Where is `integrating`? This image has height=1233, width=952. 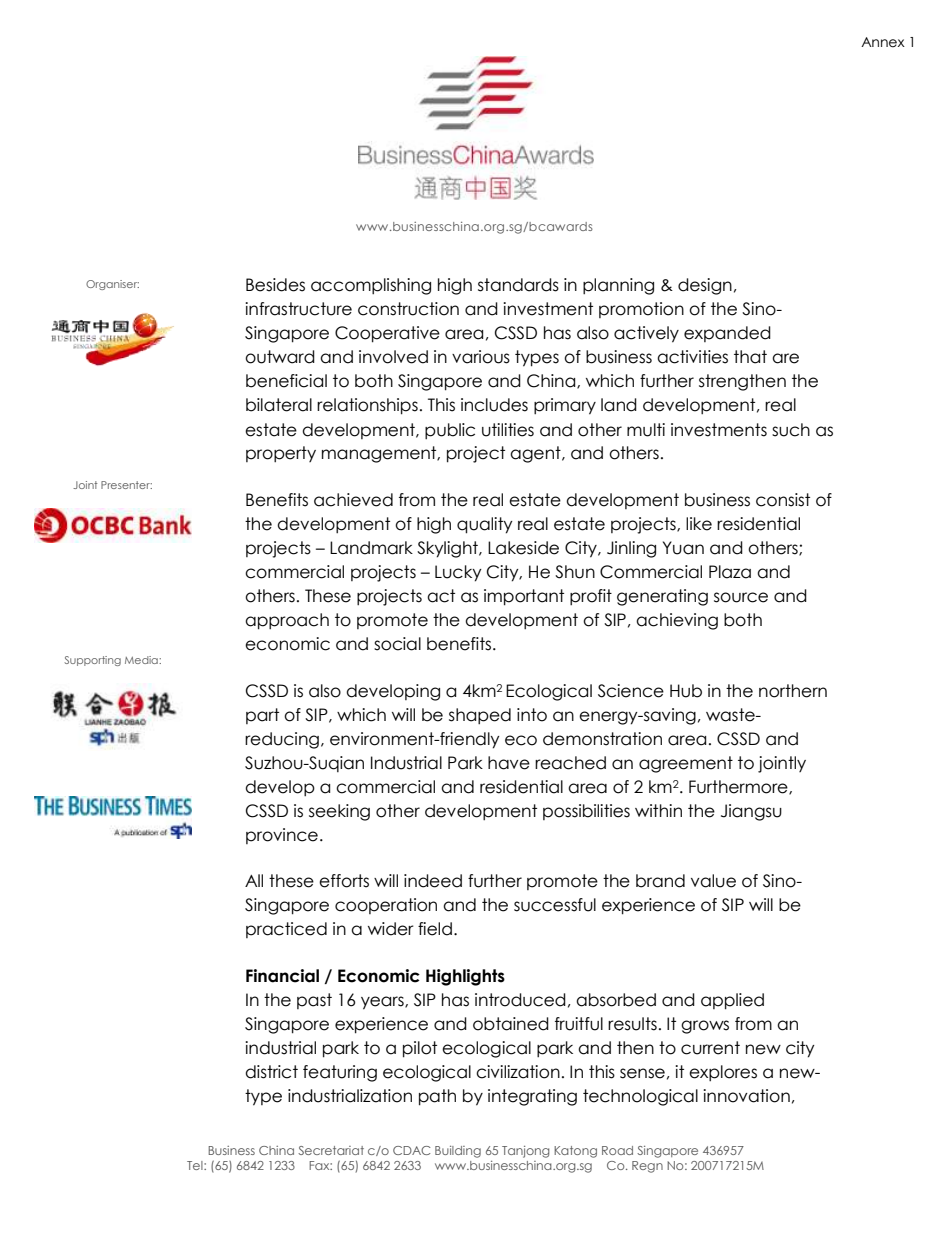 integrating is located at coordinates (532, 1097).
